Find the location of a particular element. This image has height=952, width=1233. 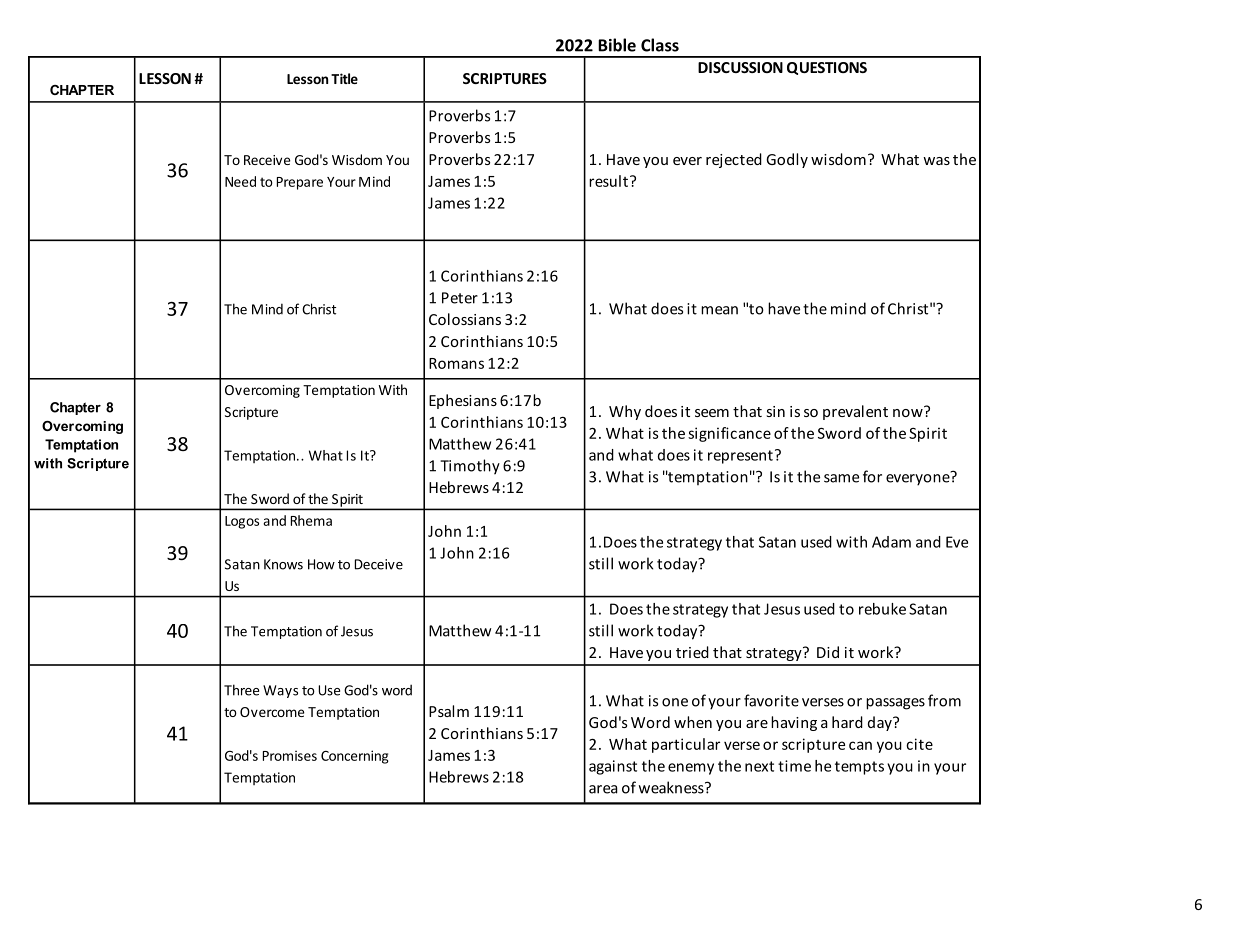

prevalent is located at coordinates (855, 412).
